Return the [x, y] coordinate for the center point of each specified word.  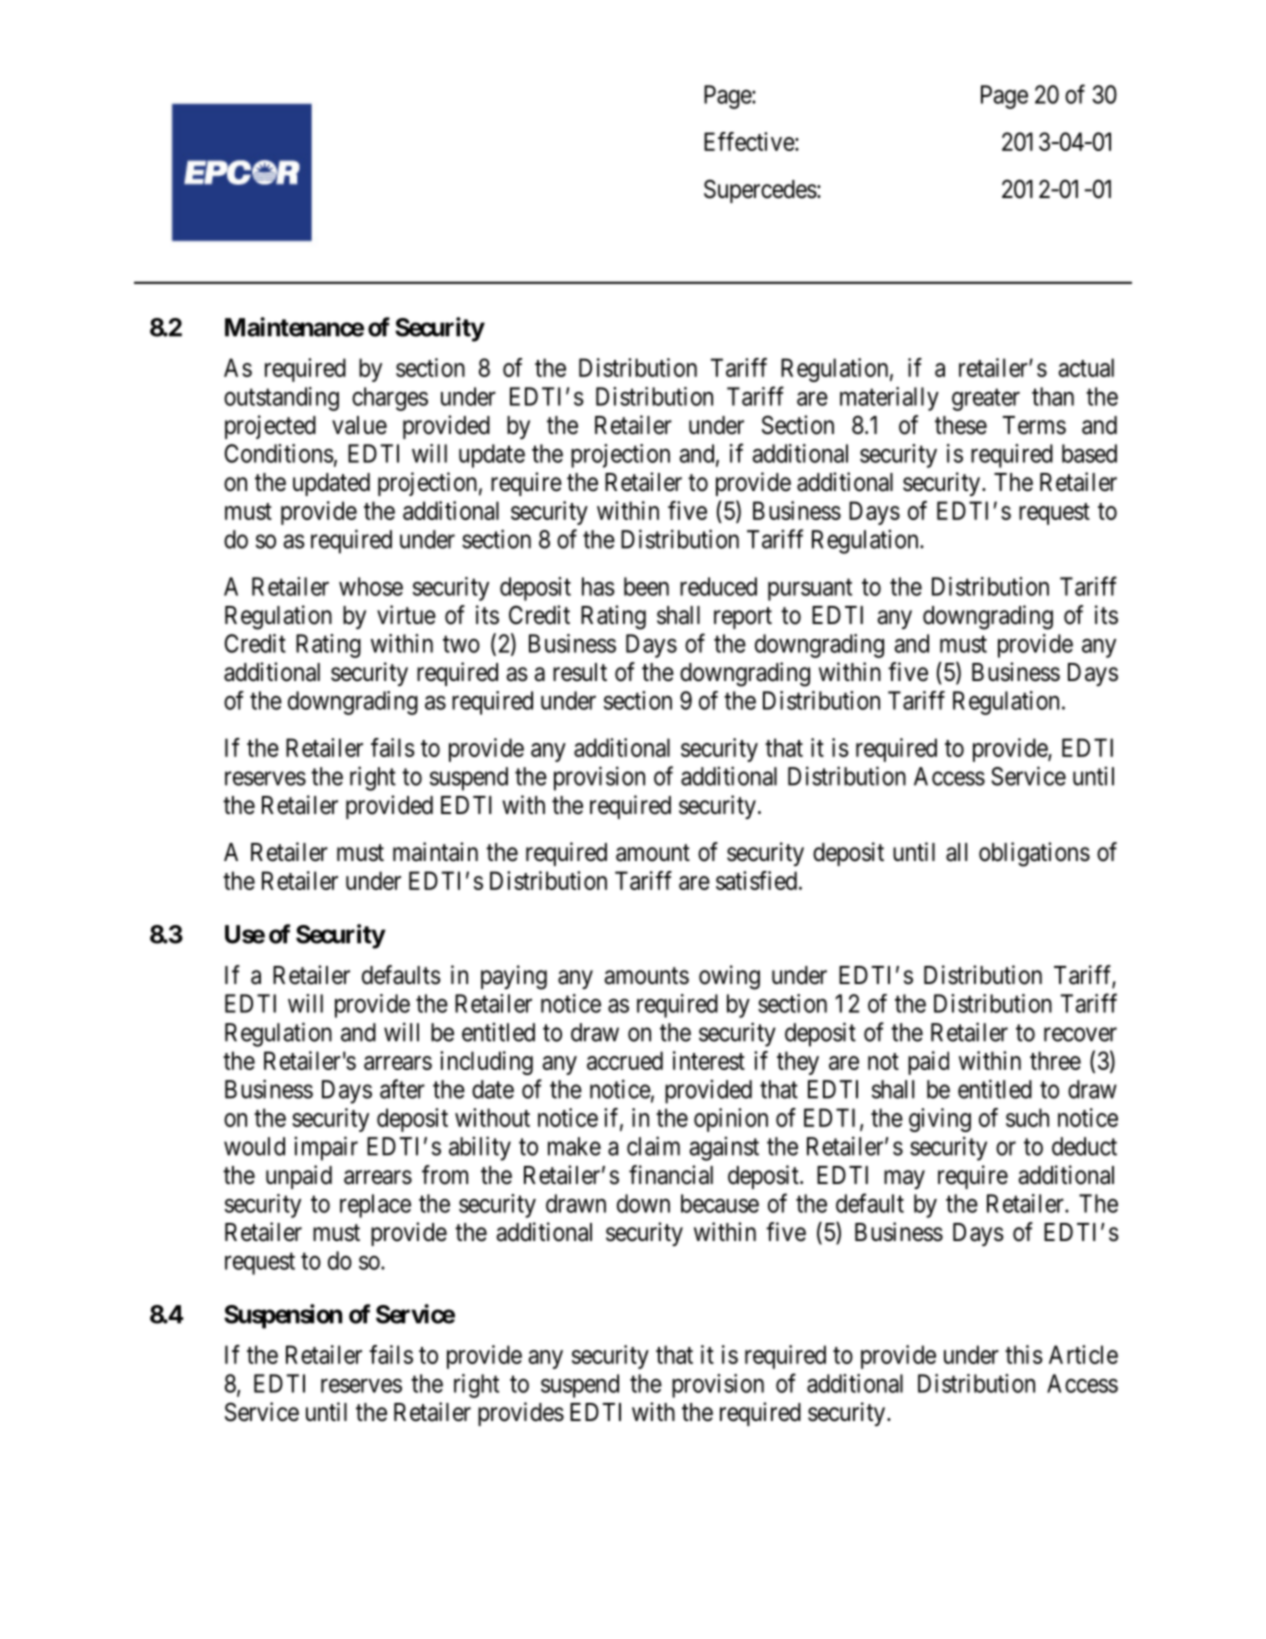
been [646, 586]
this [1024, 1354]
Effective [750, 141]
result [580, 672]
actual [1086, 367]
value [359, 425]
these [961, 425]
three [1055, 1060]
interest [709, 1060]
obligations [1034, 854]
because [720, 1203]
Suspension [283, 1316]
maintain [435, 852]
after [402, 1089]
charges [390, 399]
